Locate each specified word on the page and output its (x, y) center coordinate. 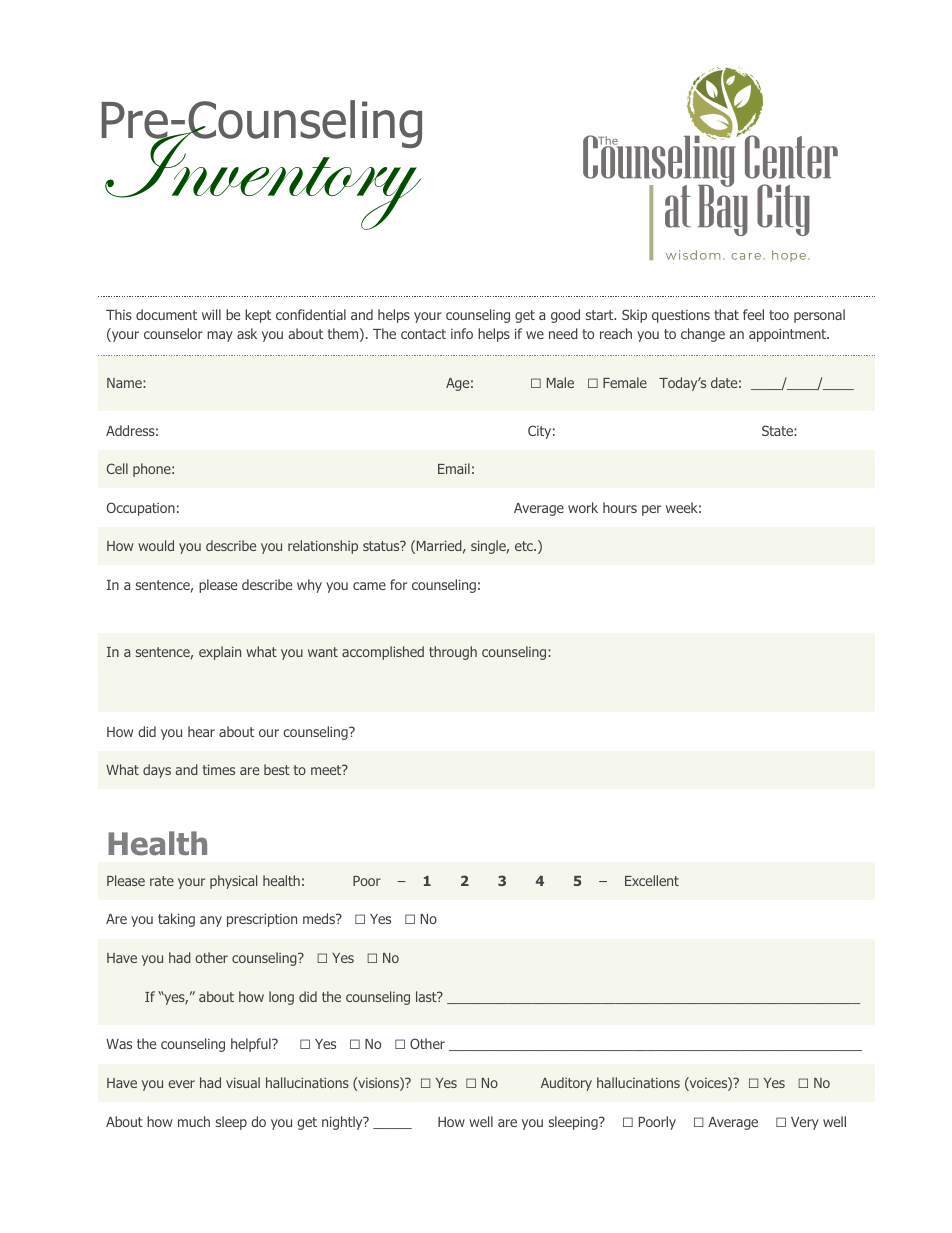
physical (233, 882)
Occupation (141, 509)
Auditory (566, 1084)
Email (454, 468)
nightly (343, 1123)
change (703, 335)
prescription (262, 920)
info (462, 333)
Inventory (262, 177)
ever (181, 1084)
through (453, 653)
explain (220, 653)
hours (620, 507)
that (726, 314)
